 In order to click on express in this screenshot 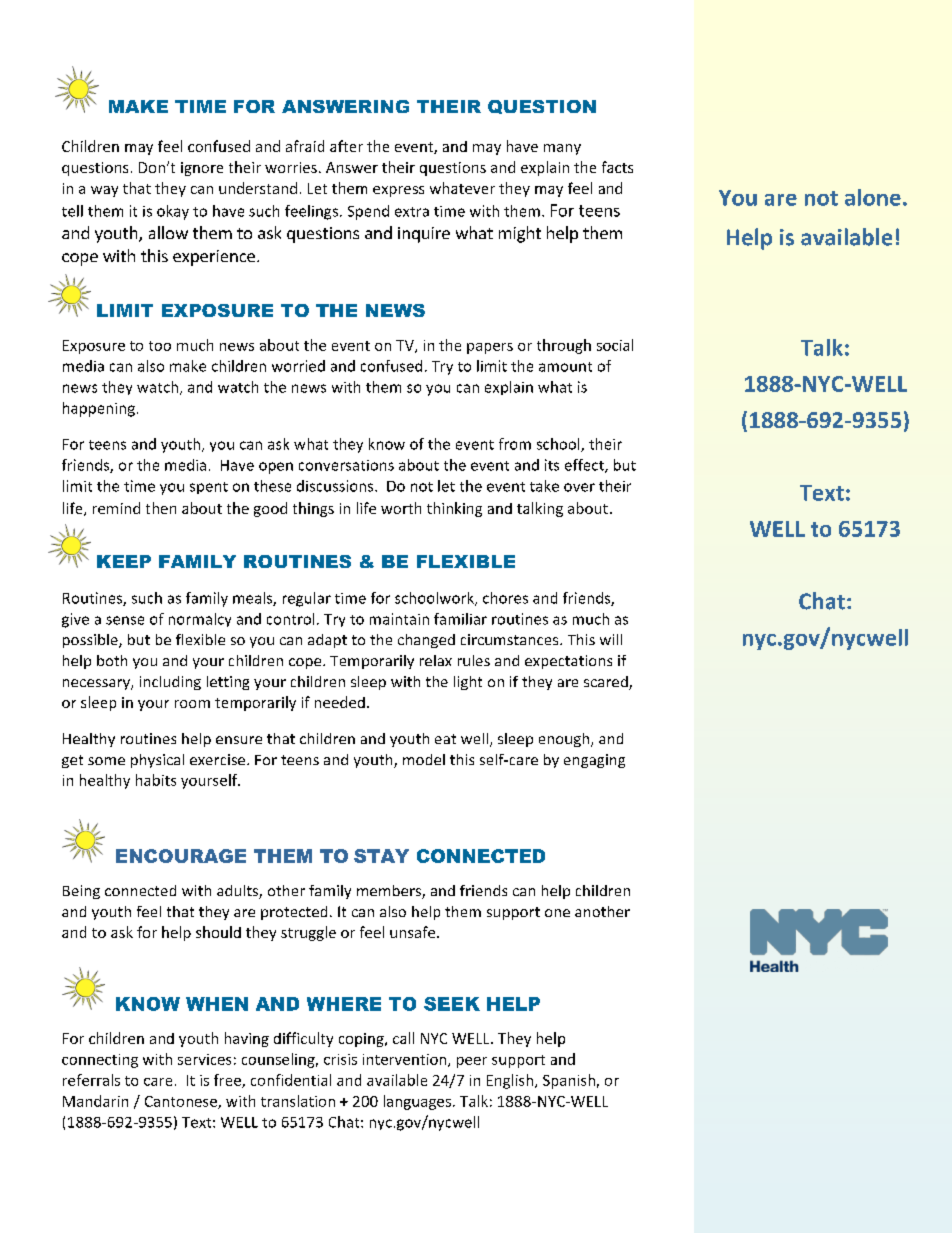, I will do `click(398, 191)`.
